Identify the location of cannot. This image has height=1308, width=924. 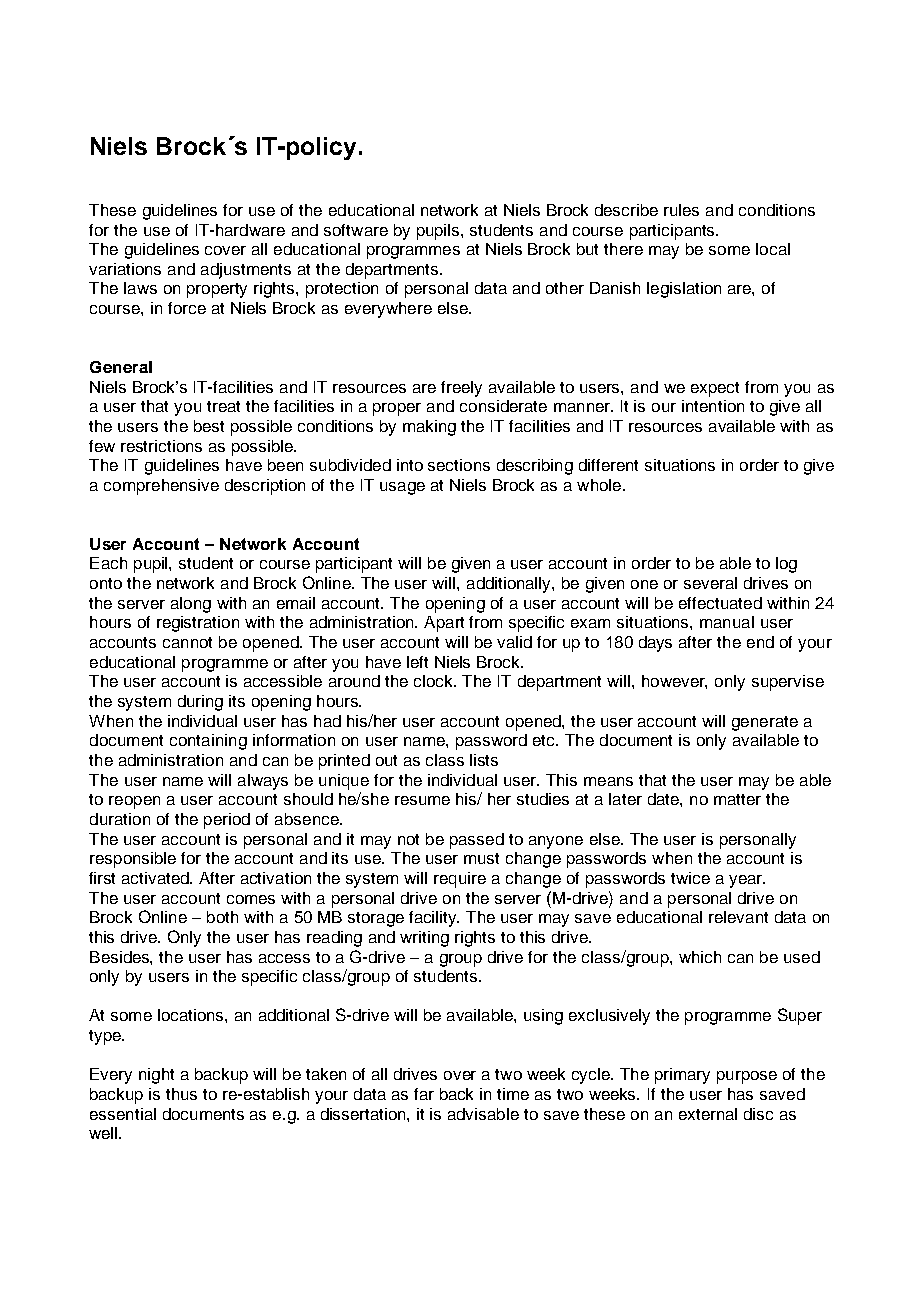
(187, 642).
